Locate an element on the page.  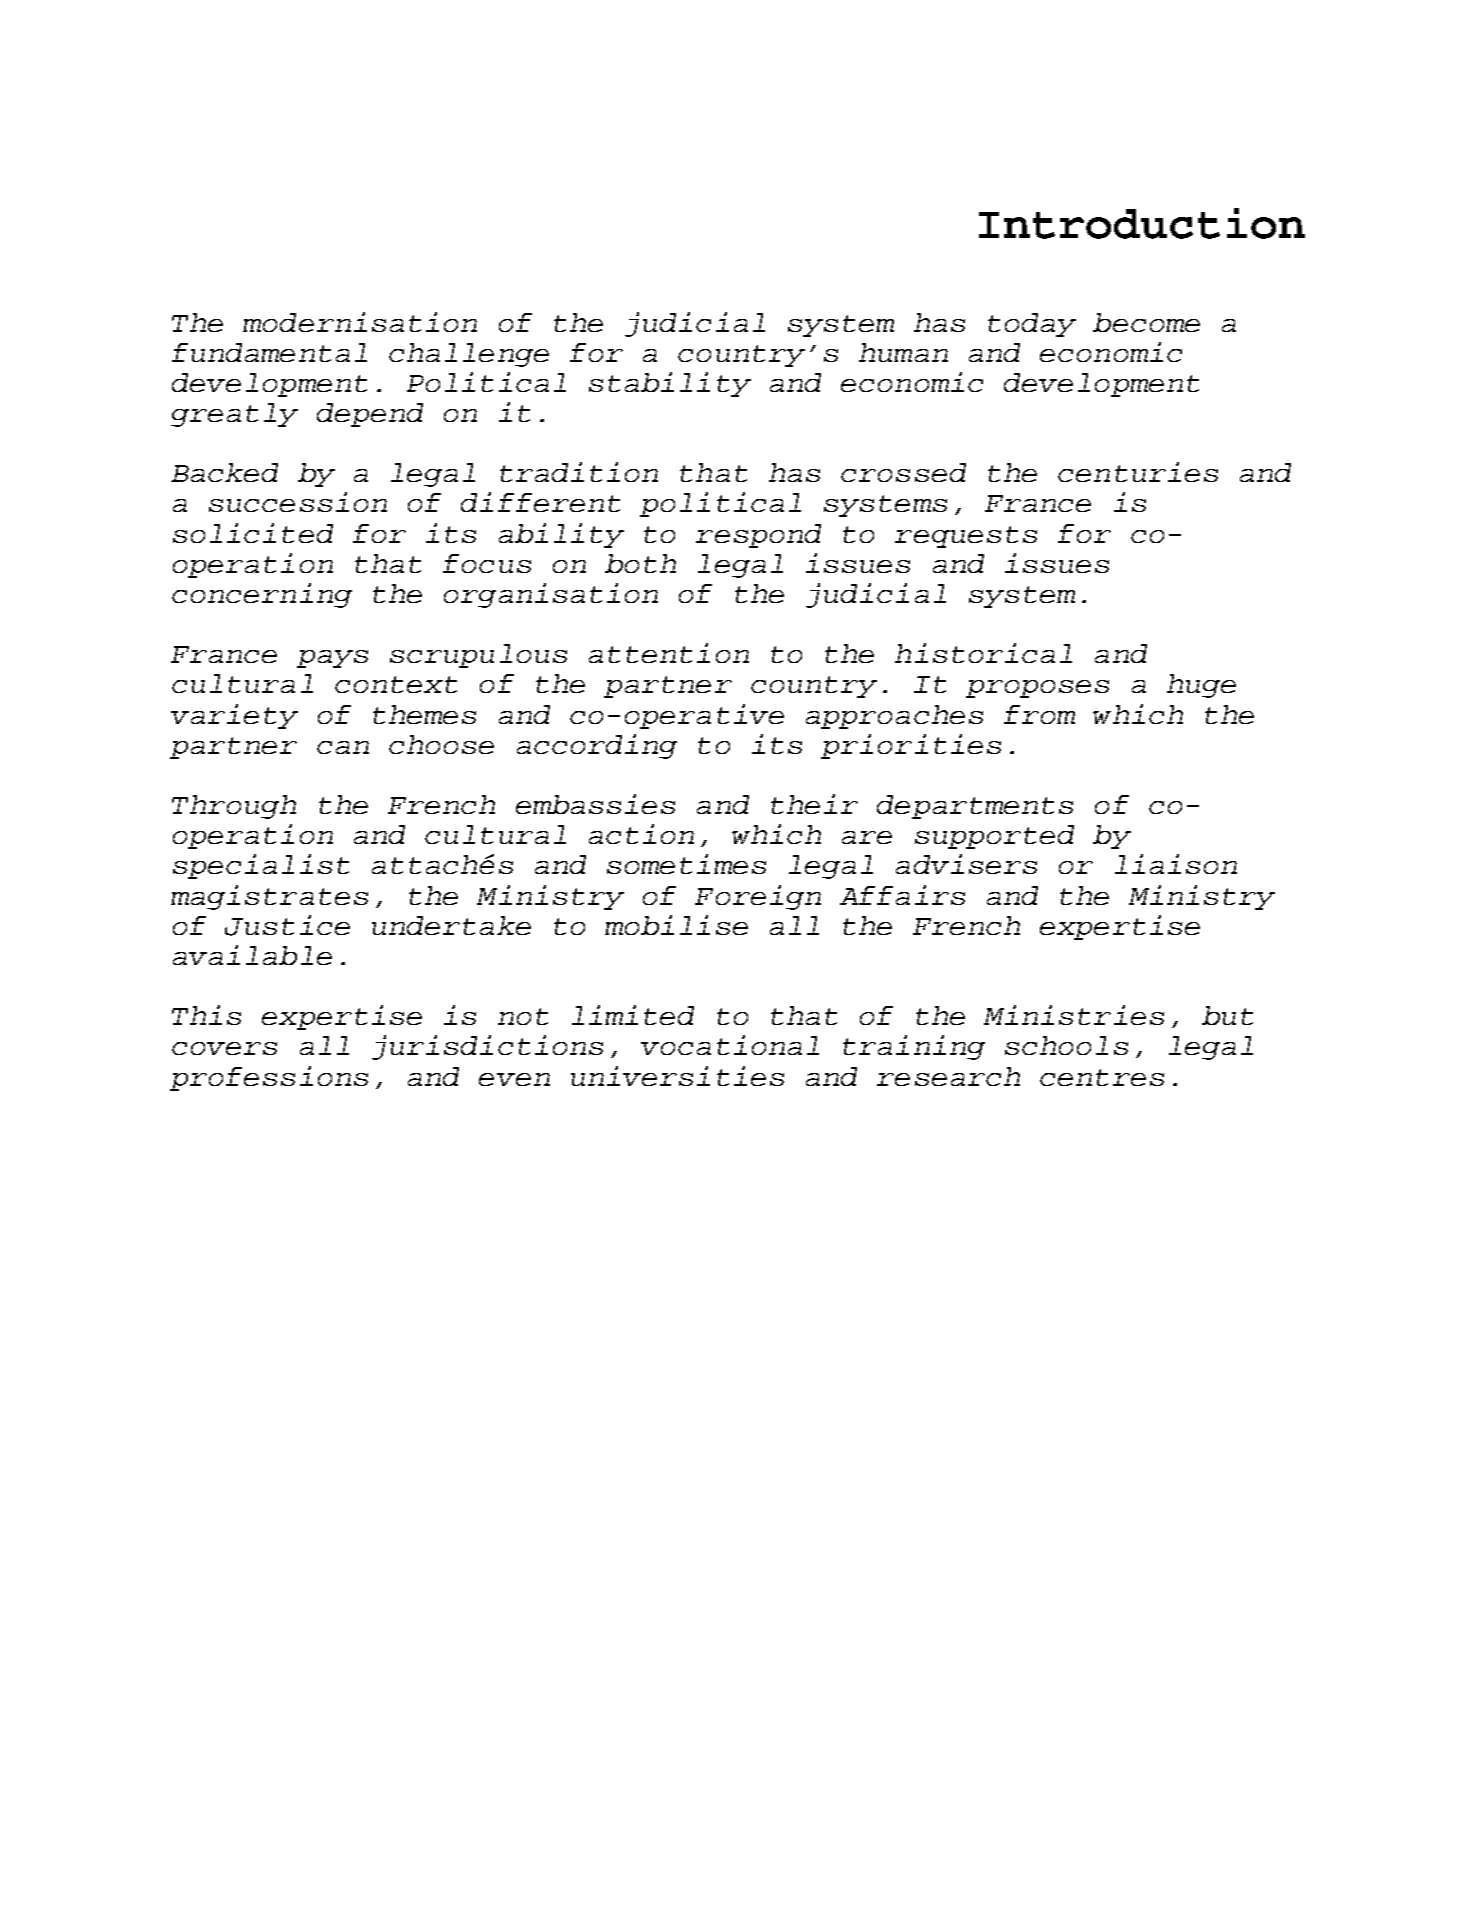
centuries is located at coordinates (1138, 472).
